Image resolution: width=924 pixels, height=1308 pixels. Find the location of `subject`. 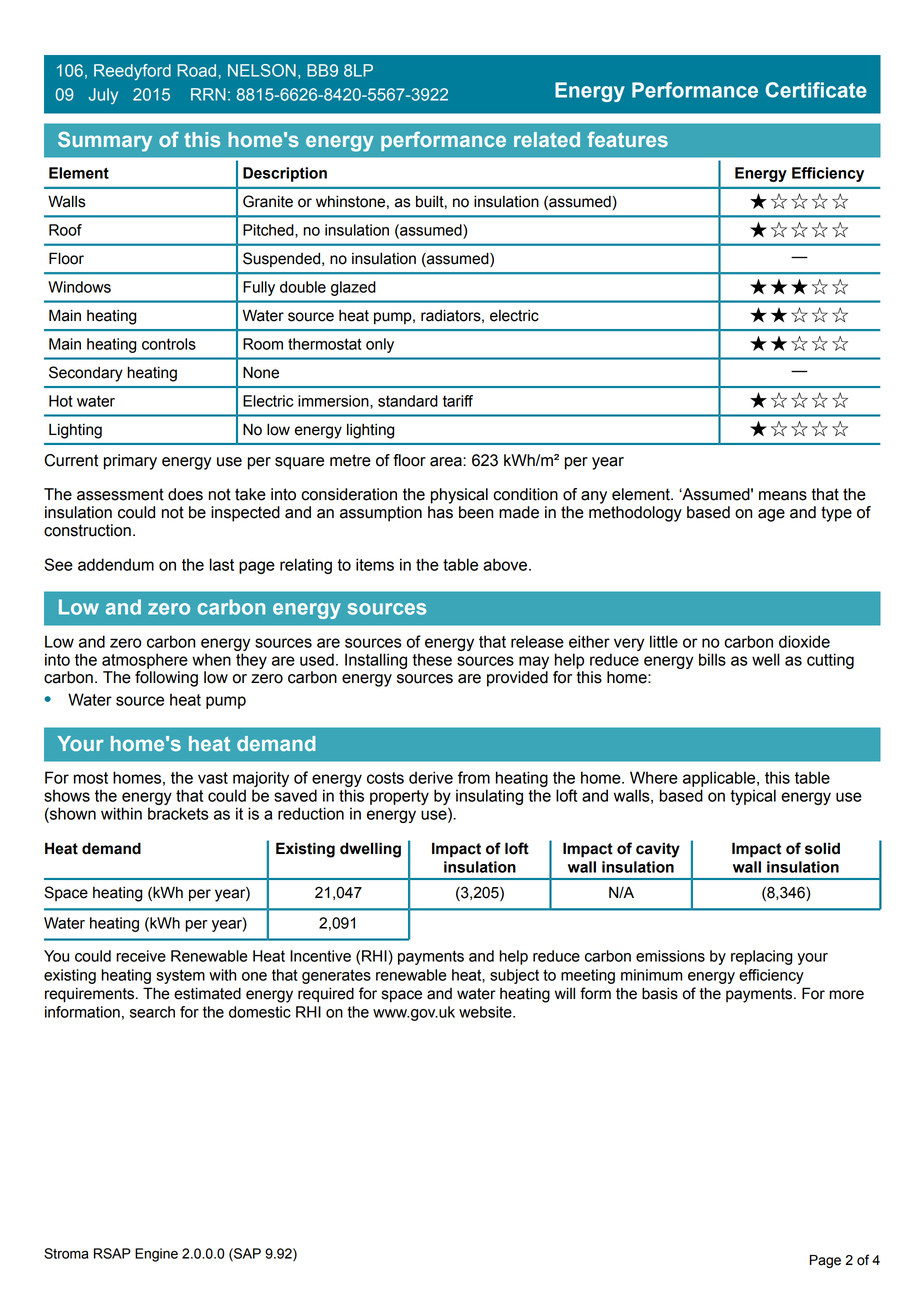

subject is located at coordinates (514, 976).
